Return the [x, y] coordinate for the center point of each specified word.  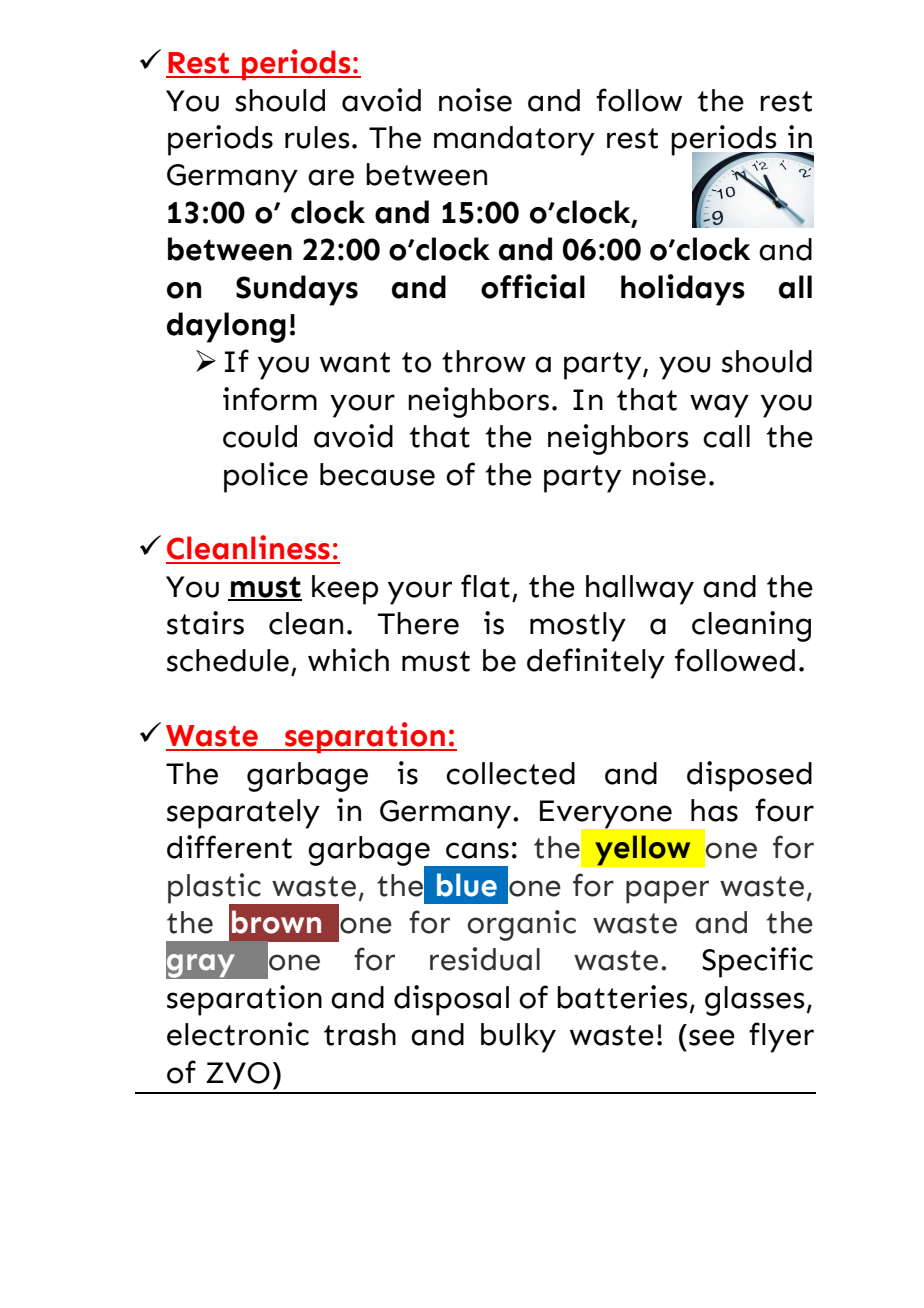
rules [317, 137]
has [714, 810]
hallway [640, 590]
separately [243, 814]
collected [510, 773]
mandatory [514, 141]
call [726, 436]
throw [484, 361]
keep [345, 590]
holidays [683, 290]
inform [270, 399]
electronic [238, 1034]
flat [485, 586]
